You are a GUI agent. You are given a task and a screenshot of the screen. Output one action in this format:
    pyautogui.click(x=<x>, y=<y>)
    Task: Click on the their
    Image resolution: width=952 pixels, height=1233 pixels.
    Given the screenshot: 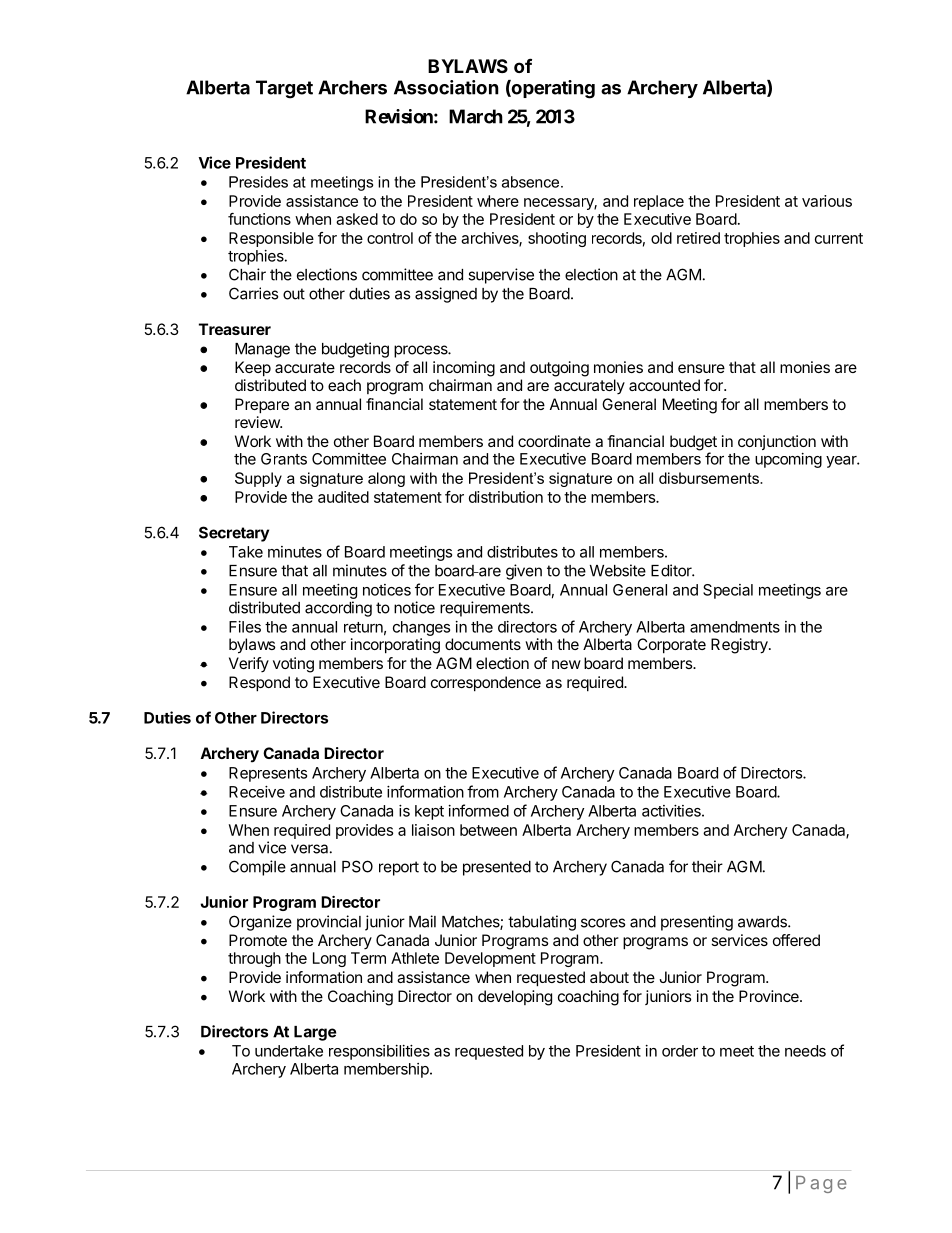 What is the action you would take?
    pyautogui.click(x=707, y=866)
